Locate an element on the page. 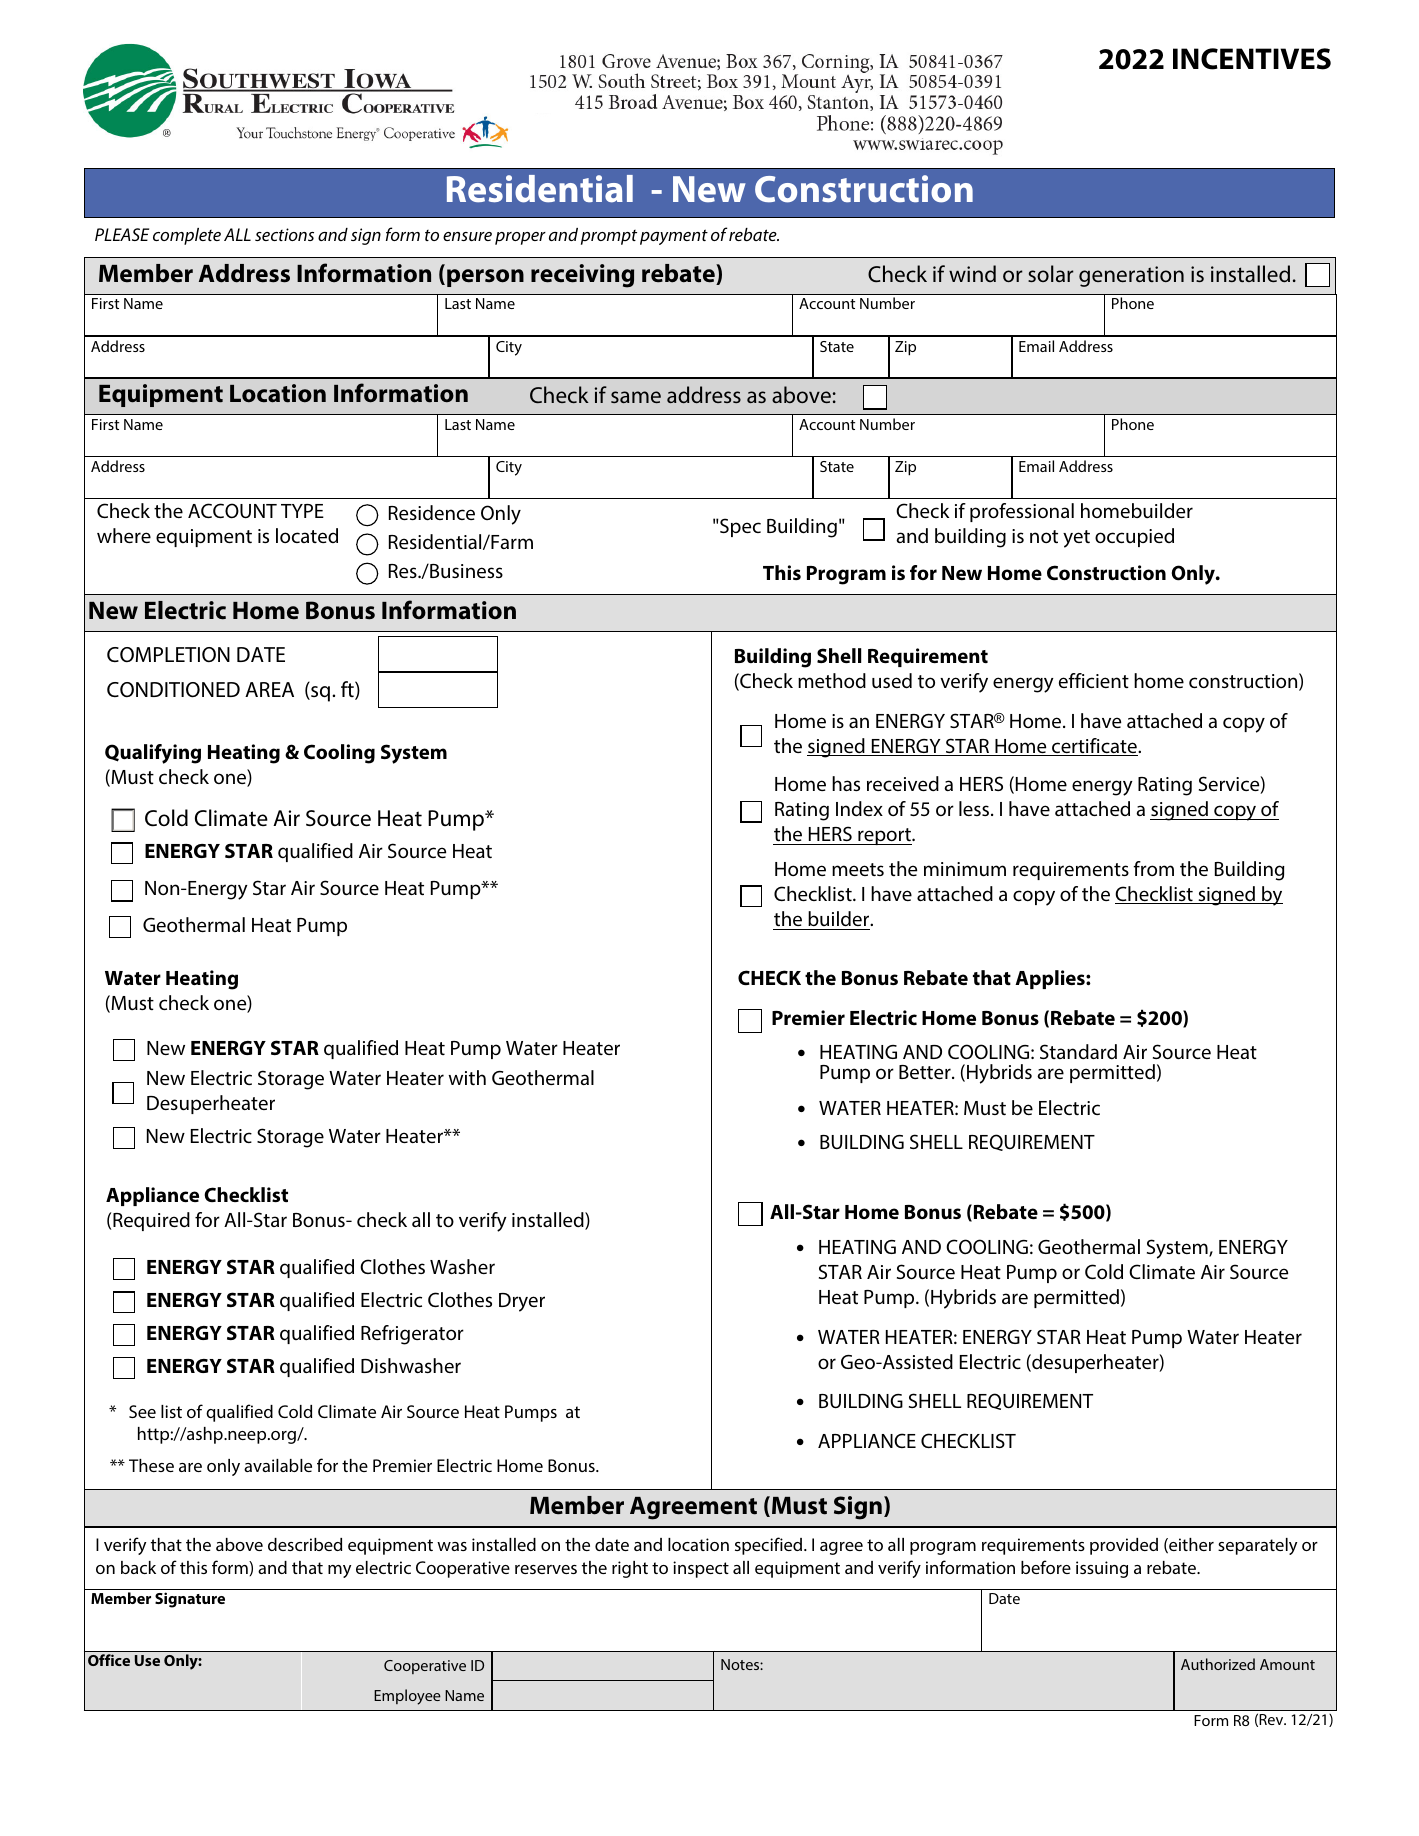 Image resolution: width=1419 pixels, height=1836 pixels. INCENTIVES is located at coordinates (1252, 59).
